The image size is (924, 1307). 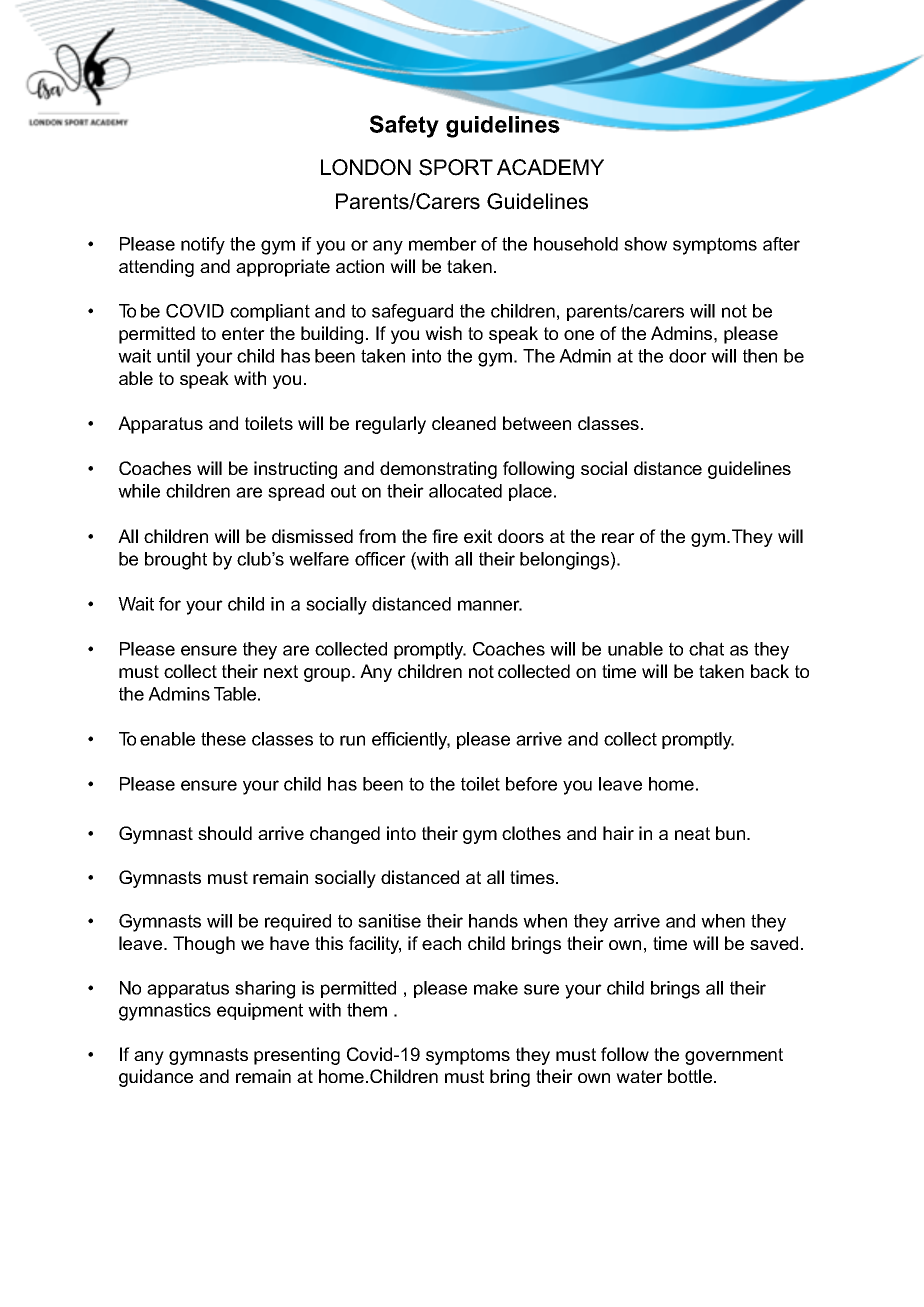 What do you see at coordinates (203, 246) in the screenshot?
I see `notify` at bounding box center [203, 246].
